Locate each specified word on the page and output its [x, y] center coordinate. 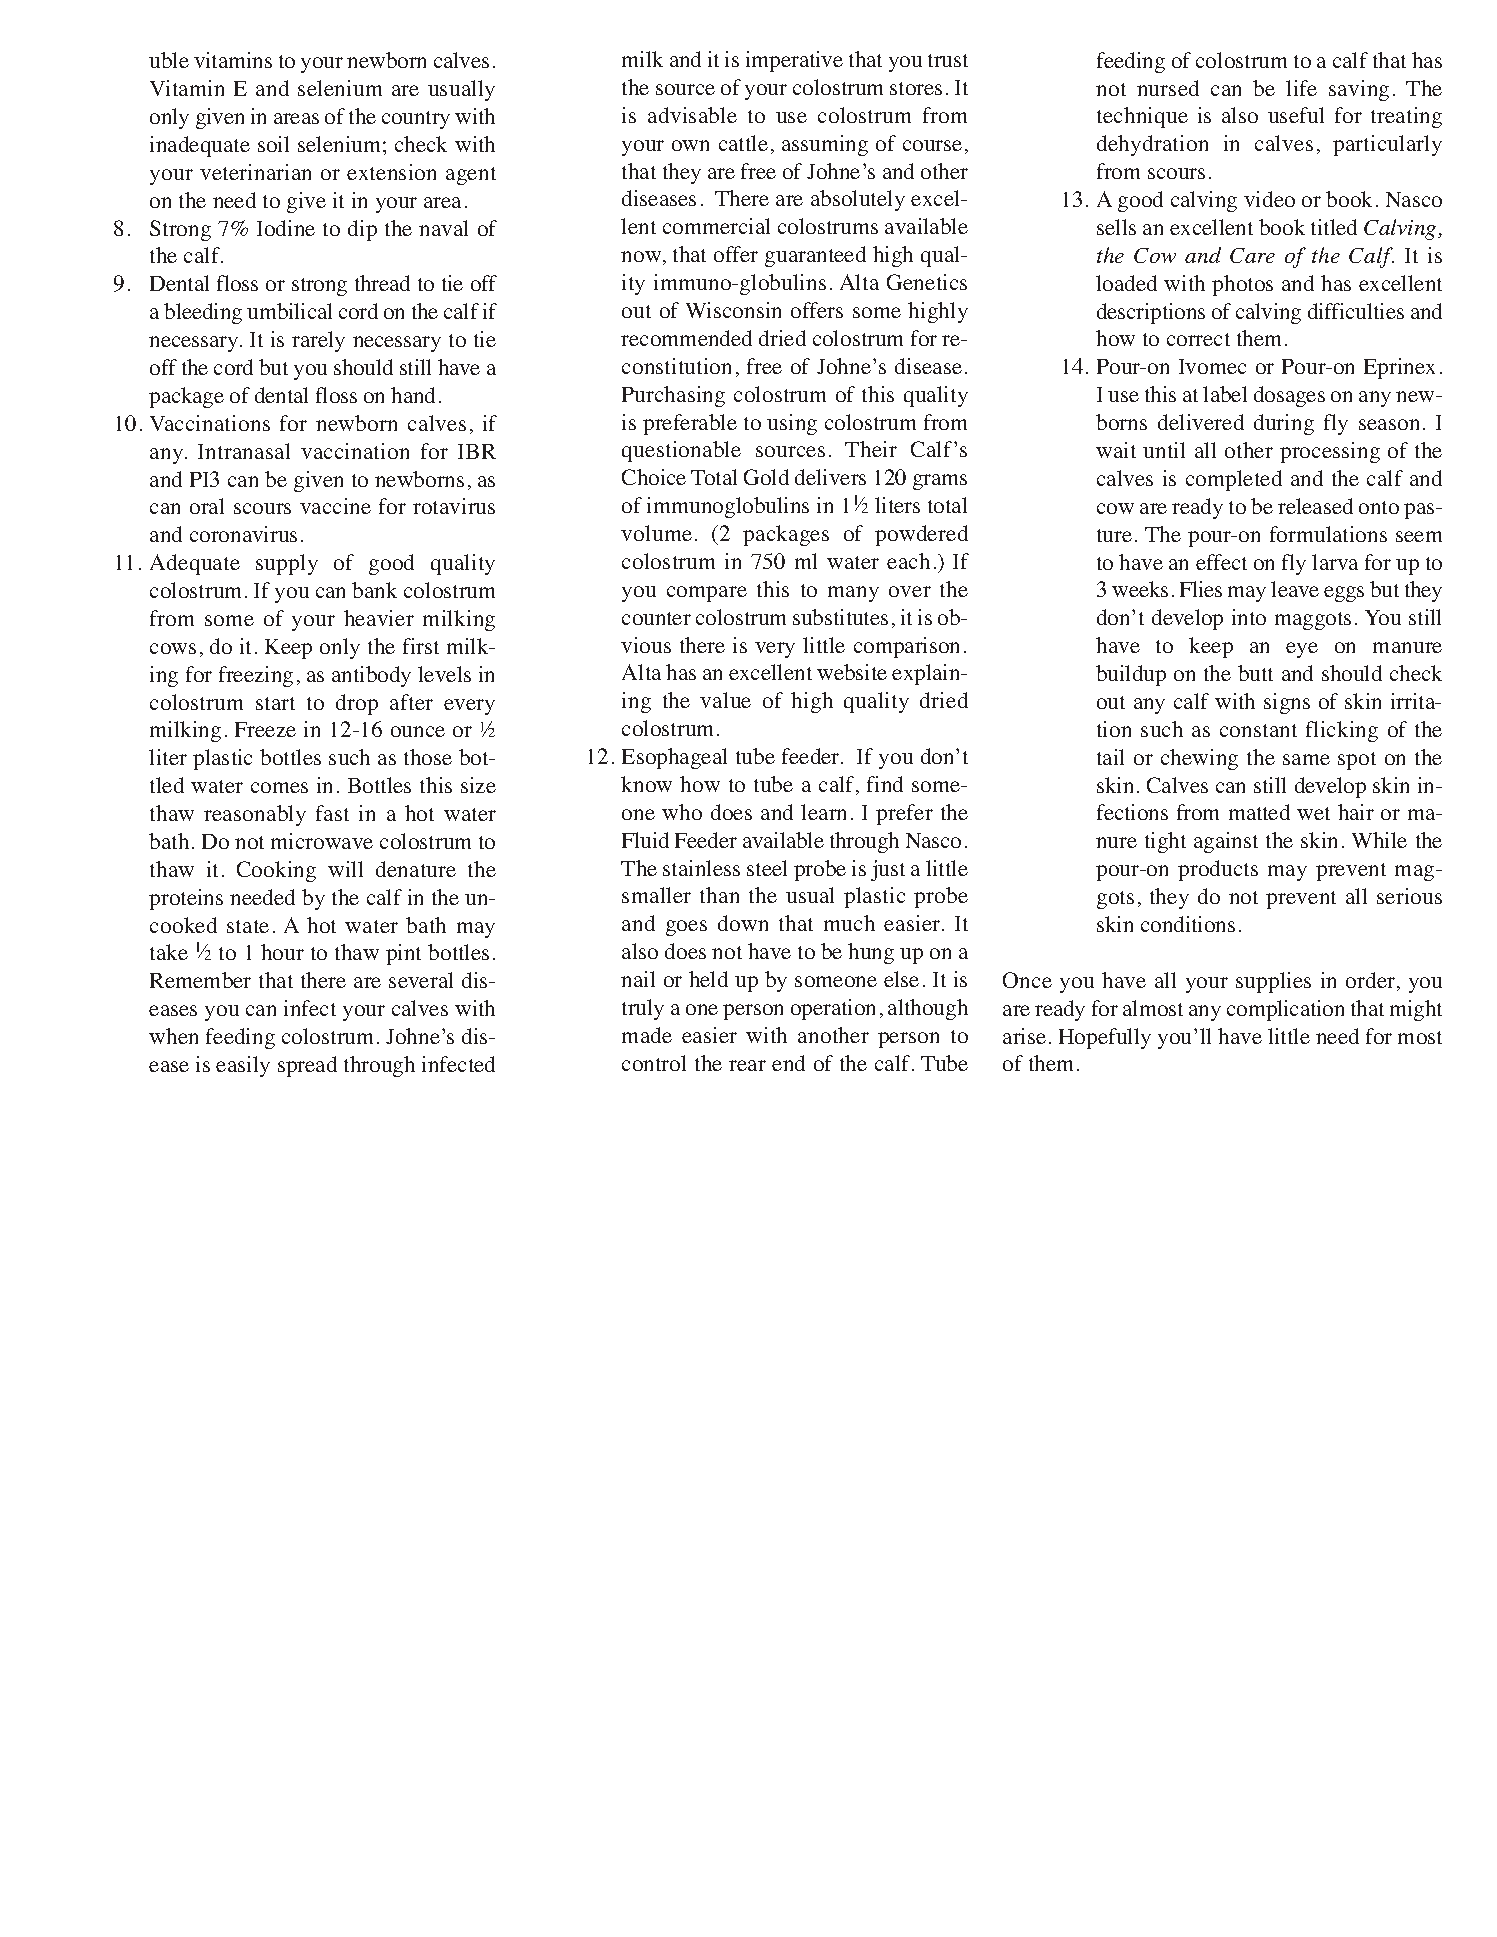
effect [1221, 562]
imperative [794, 61]
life [1301, 88]
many [853, 594]
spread [307, 1066]
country [416, 120]
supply [287, 564]
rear [747, 1065]
